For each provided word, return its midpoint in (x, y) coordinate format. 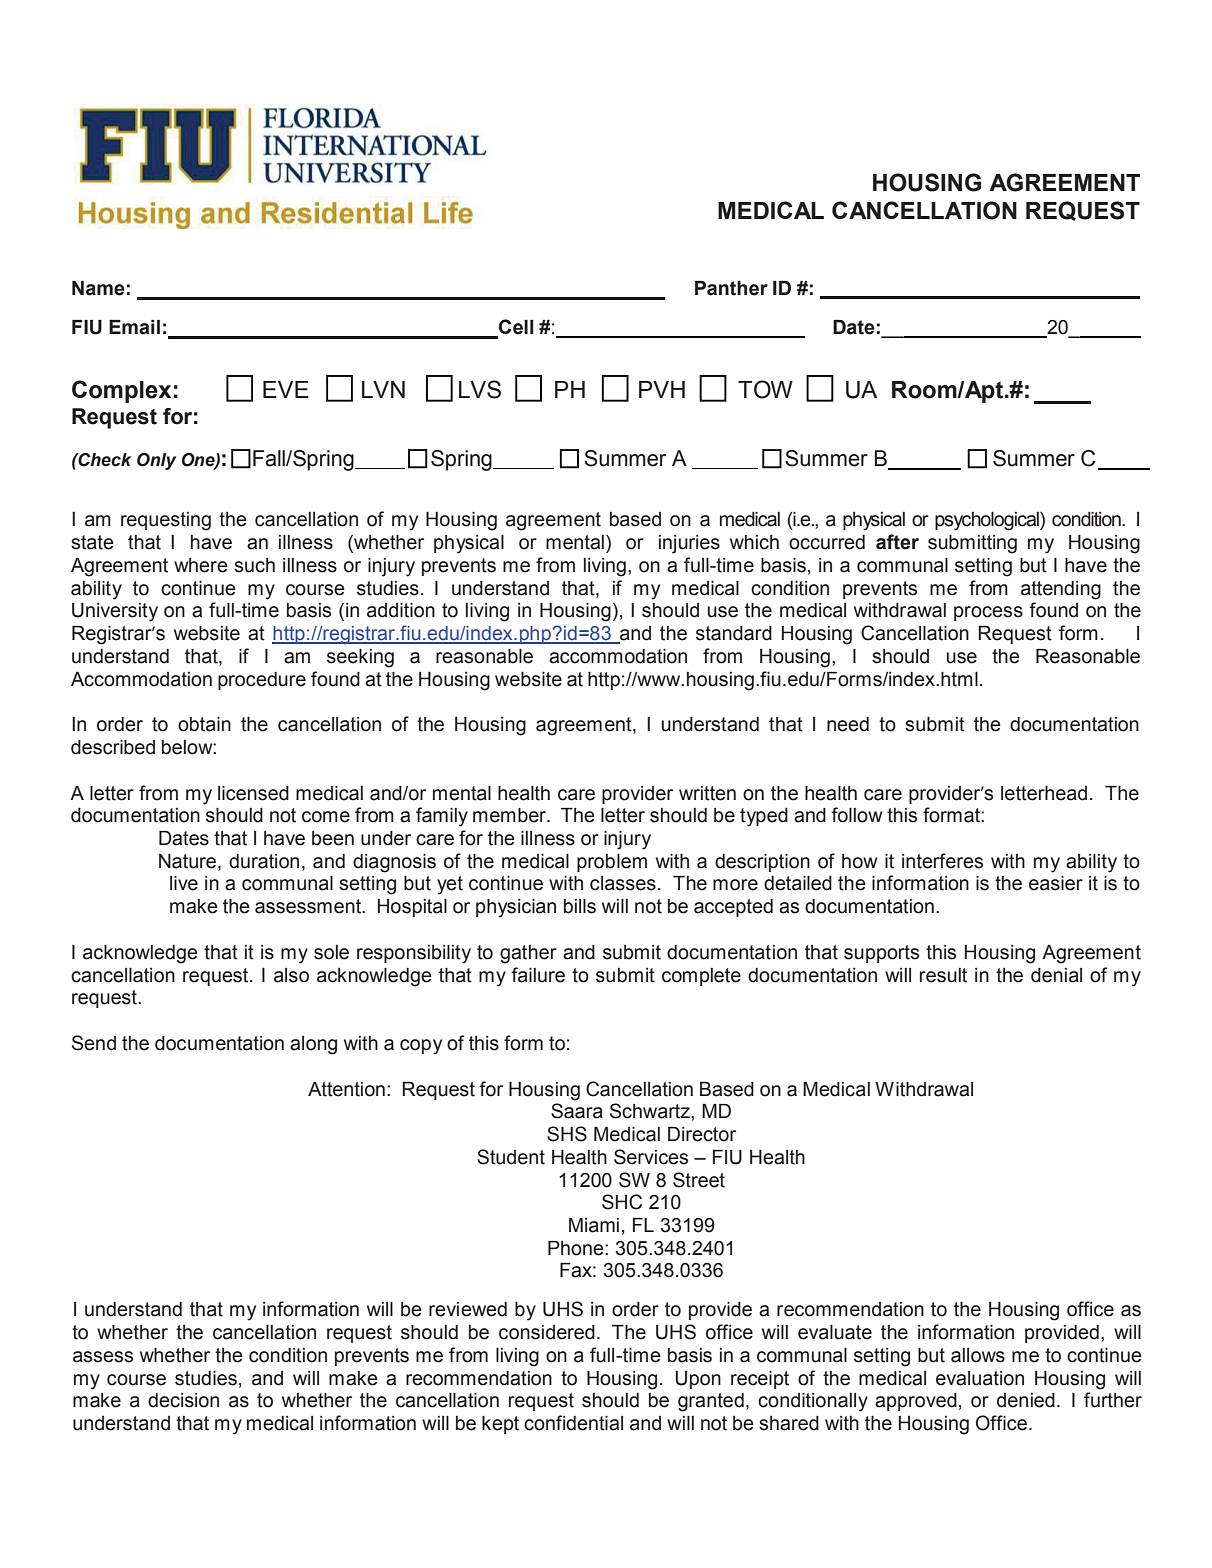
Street (699, 1180)
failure (538, 975)
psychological (988, 521)
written (707, 793)
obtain (204, 724)
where (201, 565)
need (848, 724)
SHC (622, 1202)
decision (183, 1400)
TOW (765, 389)
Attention (346, 1089)
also (291, 975)
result (943, 975)
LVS (480, 389)
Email (134, 327)
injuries (689, 544)
